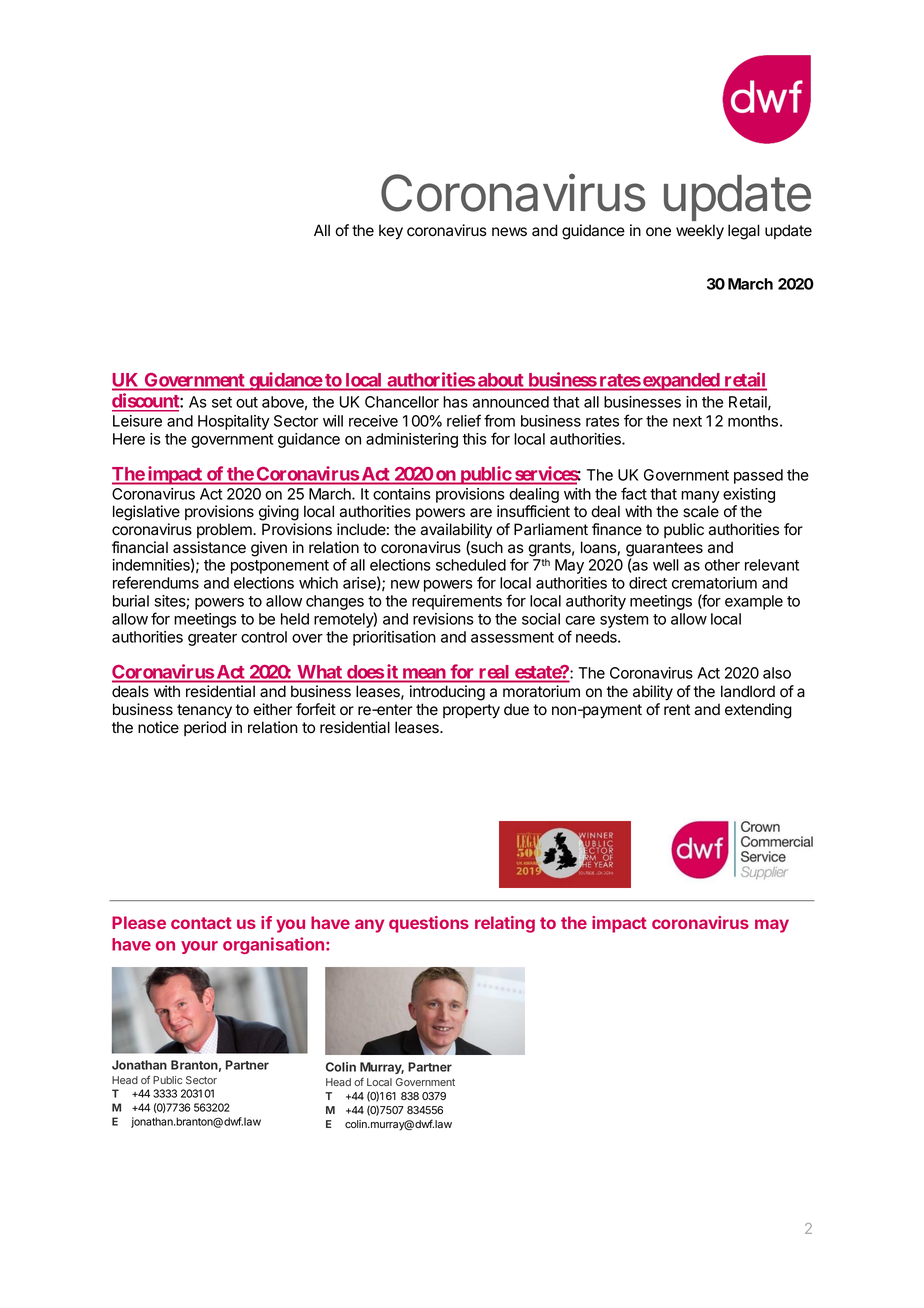 The width and height of the page is (924, 1308). I want to click on contact, so click(201, 923).
